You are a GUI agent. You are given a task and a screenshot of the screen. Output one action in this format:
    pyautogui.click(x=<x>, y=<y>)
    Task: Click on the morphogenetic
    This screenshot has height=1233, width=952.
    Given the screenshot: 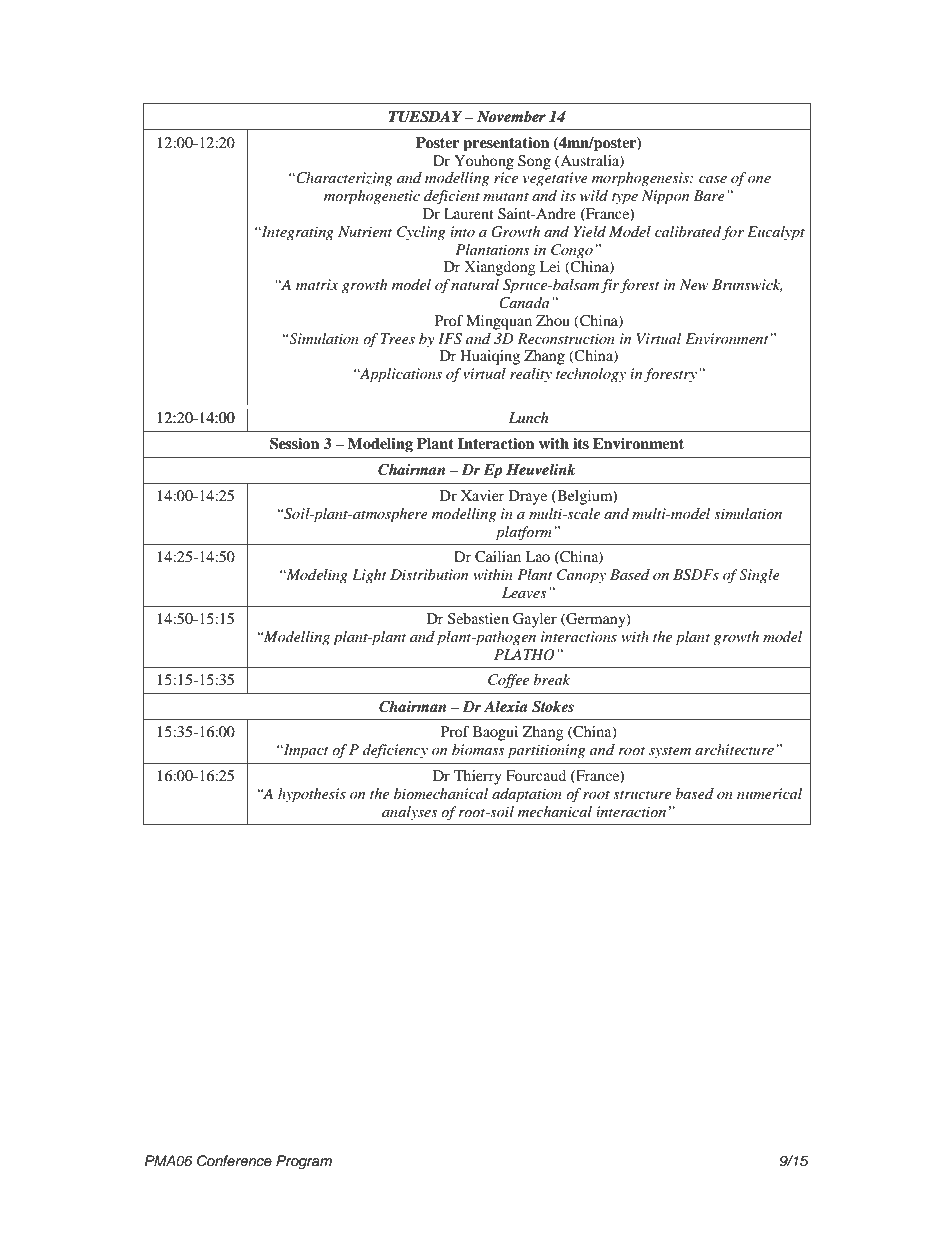 What is the action you would take?
    pyautogui.click(x=372, y=197)
